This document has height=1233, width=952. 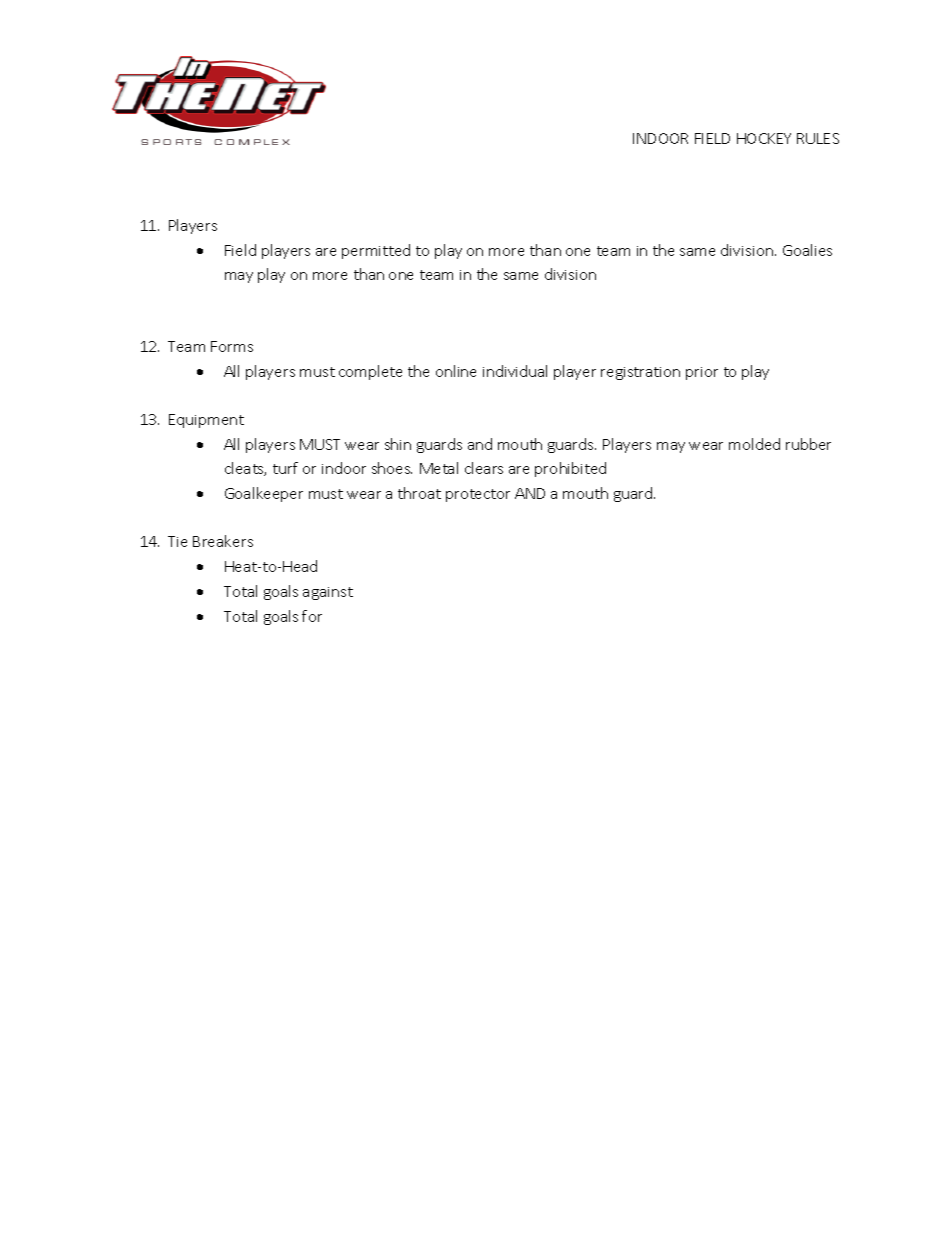 What do you see at coordinates (232, 346) in the document?
I see `Forms` at bounding box center [232, 346].
